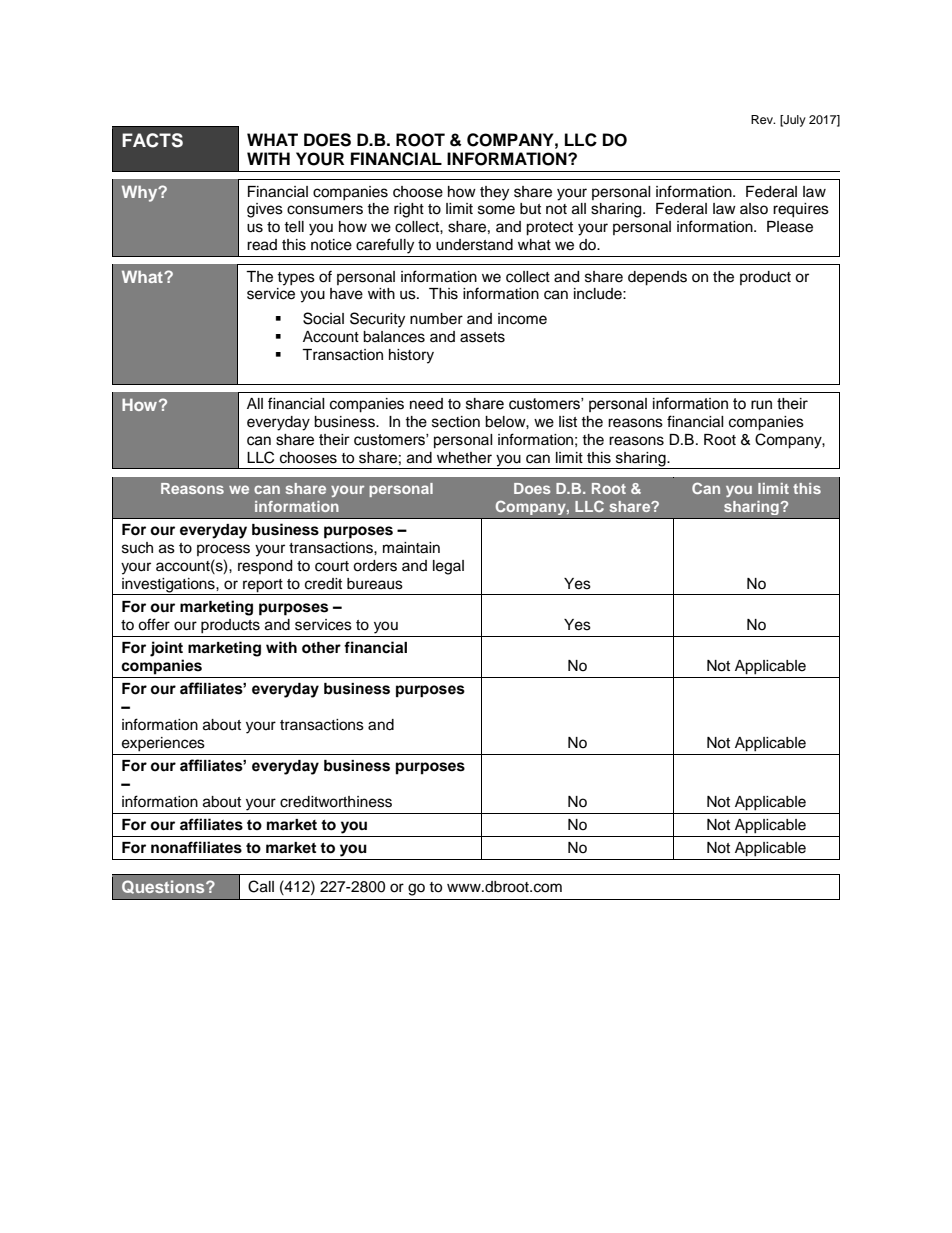 This screenshot has width=952, height=1233. I want to click on run, so click(761, 405).
